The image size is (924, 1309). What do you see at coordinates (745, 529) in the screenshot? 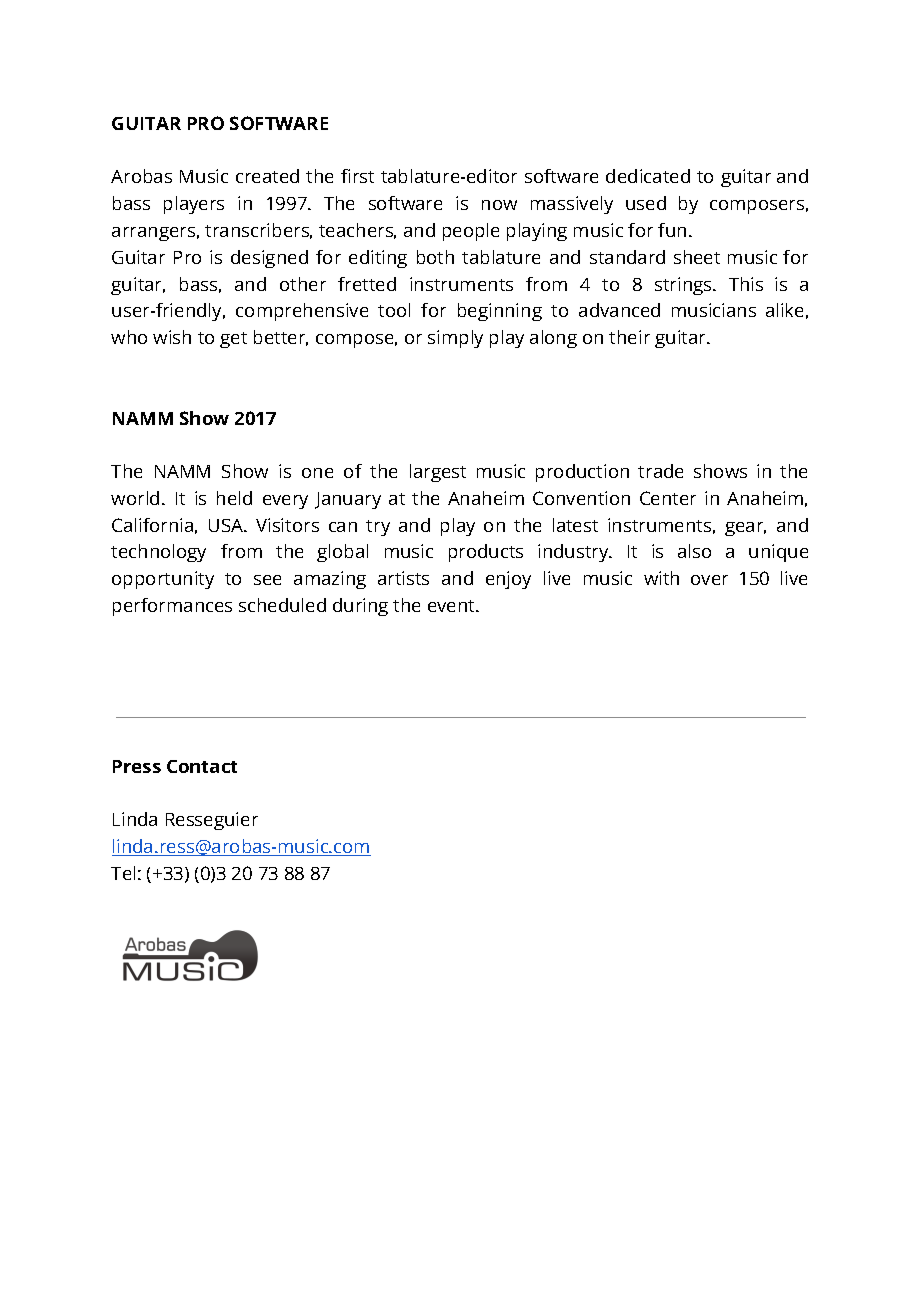
I see `gear` at bounding box center [745, 529].
